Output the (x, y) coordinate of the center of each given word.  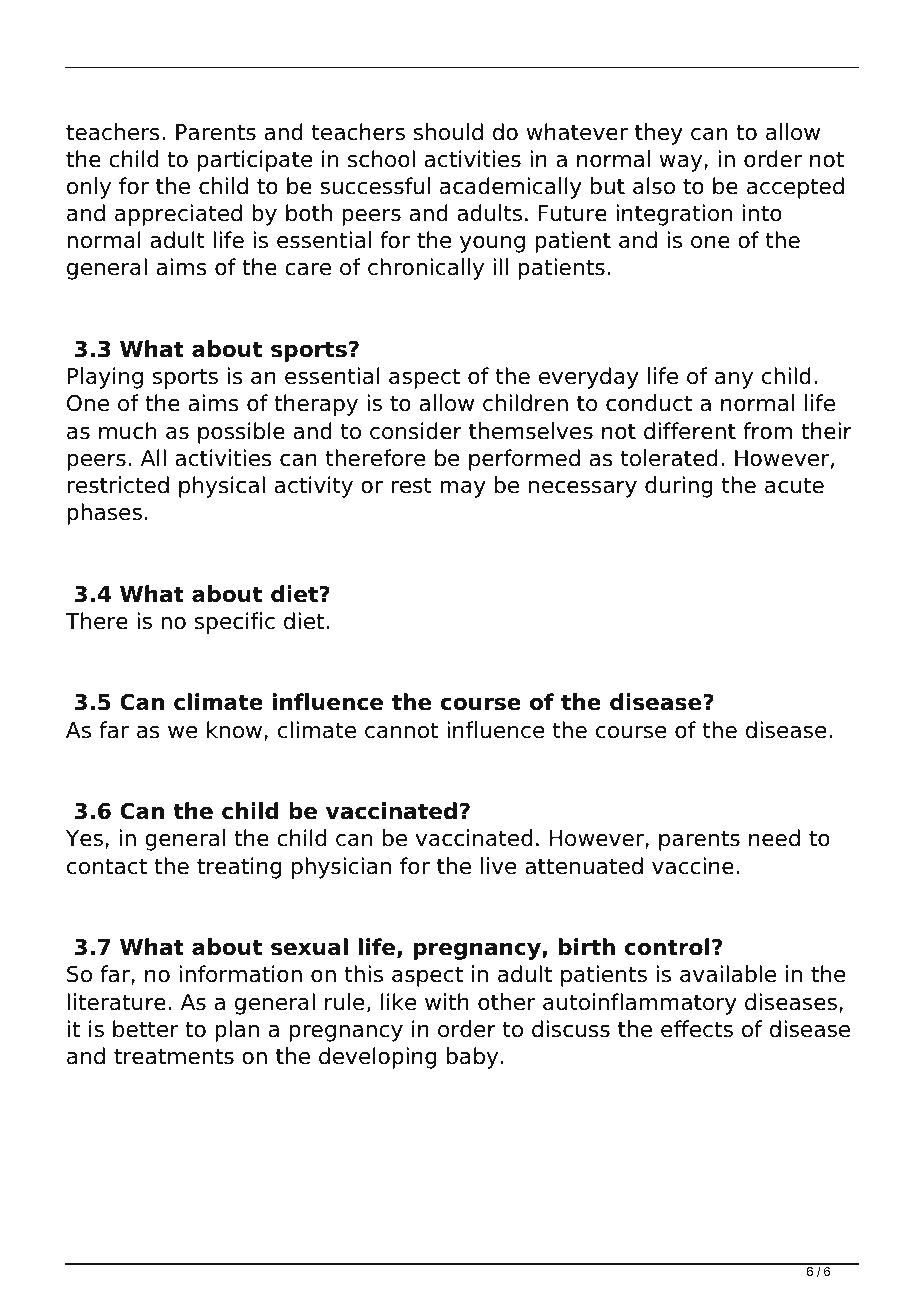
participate (254, 161)
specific (235, 623)
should (448, 132)
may (463, 489)
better (145, 1029)
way (682, 163)
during (679, 487)
